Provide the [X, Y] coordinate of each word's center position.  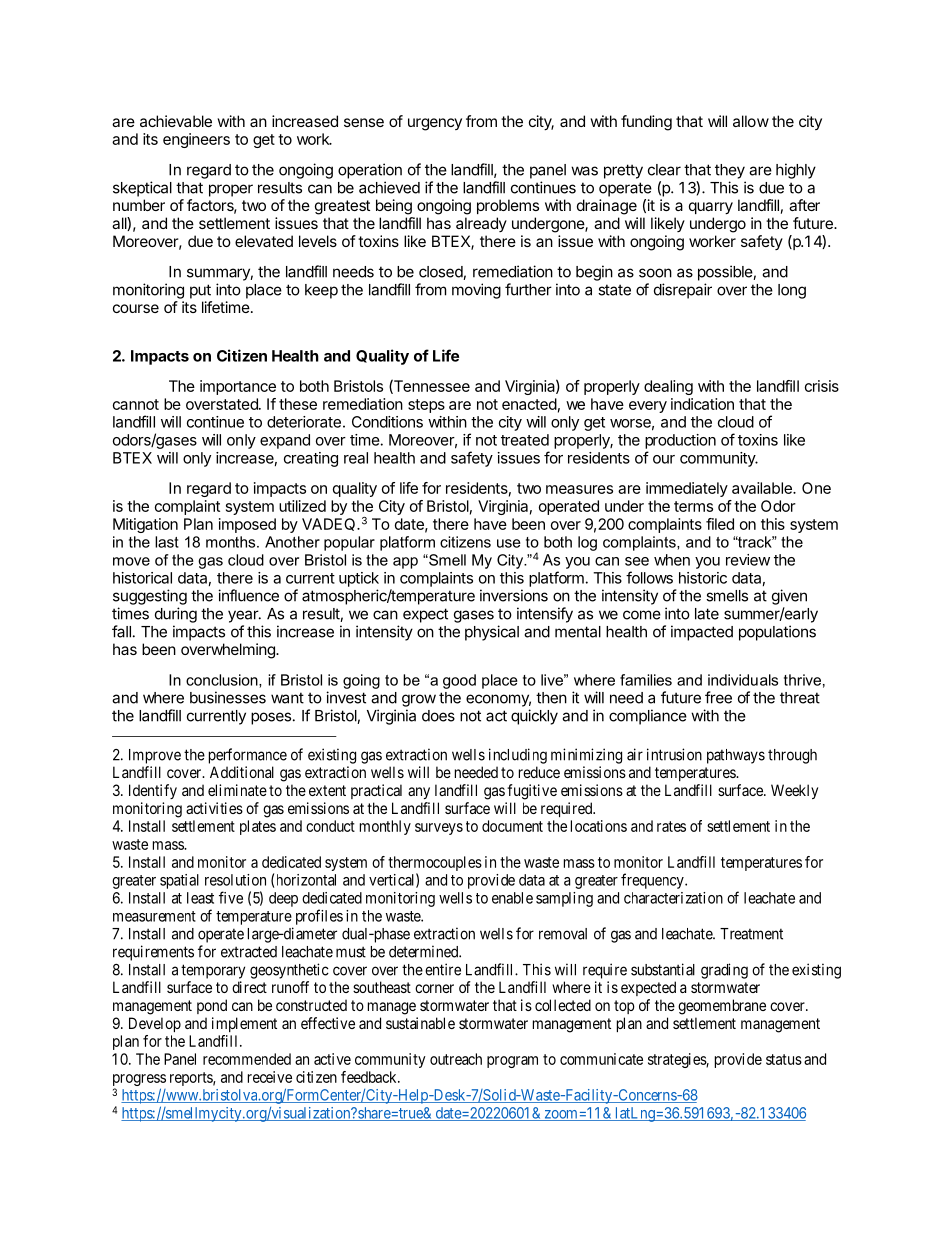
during [176, 615]
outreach [456, 1059]
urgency [435, 124]
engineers [196, 140]
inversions [514, 595]
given [789, 597]
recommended [247, 1059]
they [730, 171]
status [784, 1059]
